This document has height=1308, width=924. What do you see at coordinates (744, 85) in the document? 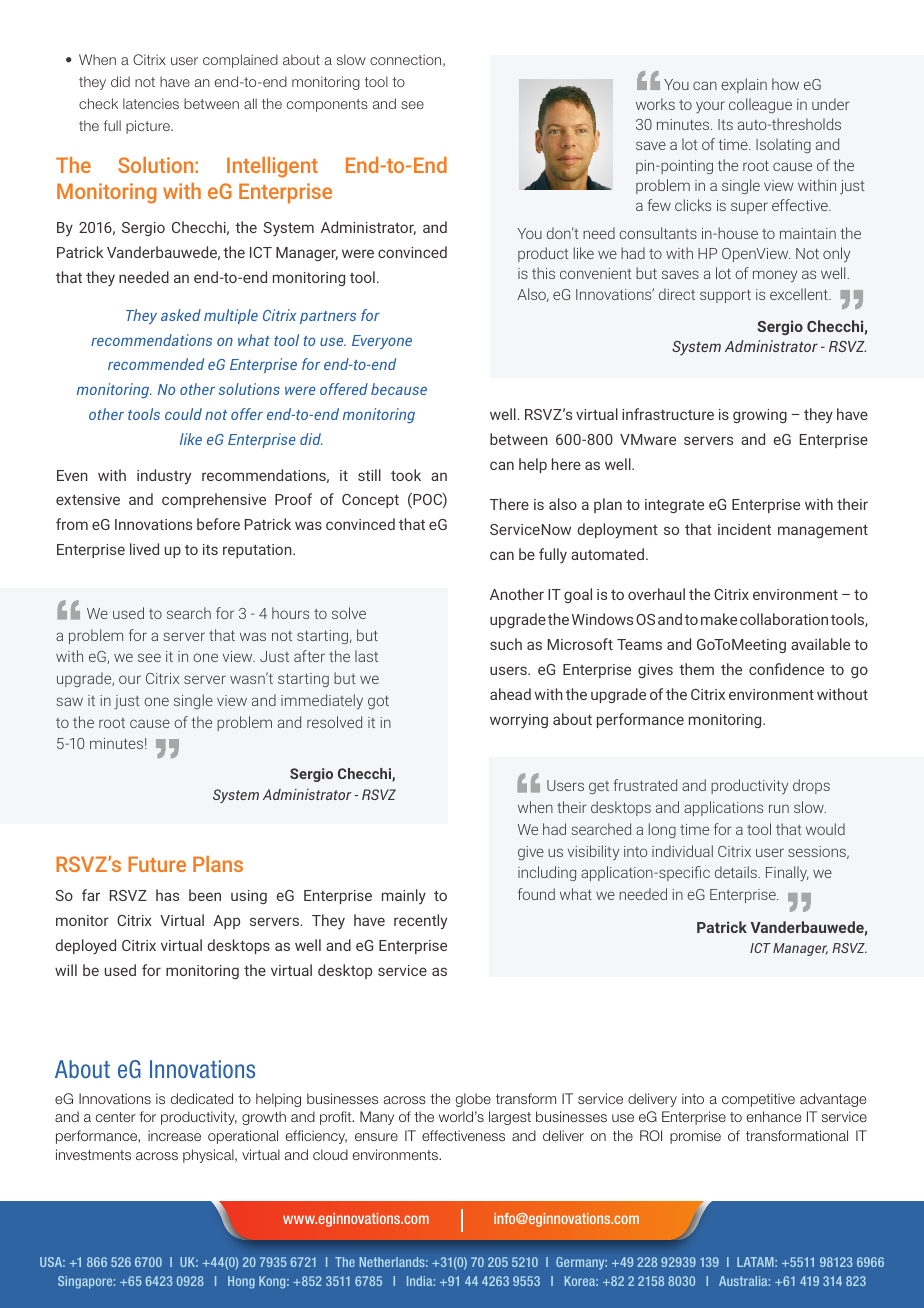
I see `explain` at bounding box center [744, 85].
